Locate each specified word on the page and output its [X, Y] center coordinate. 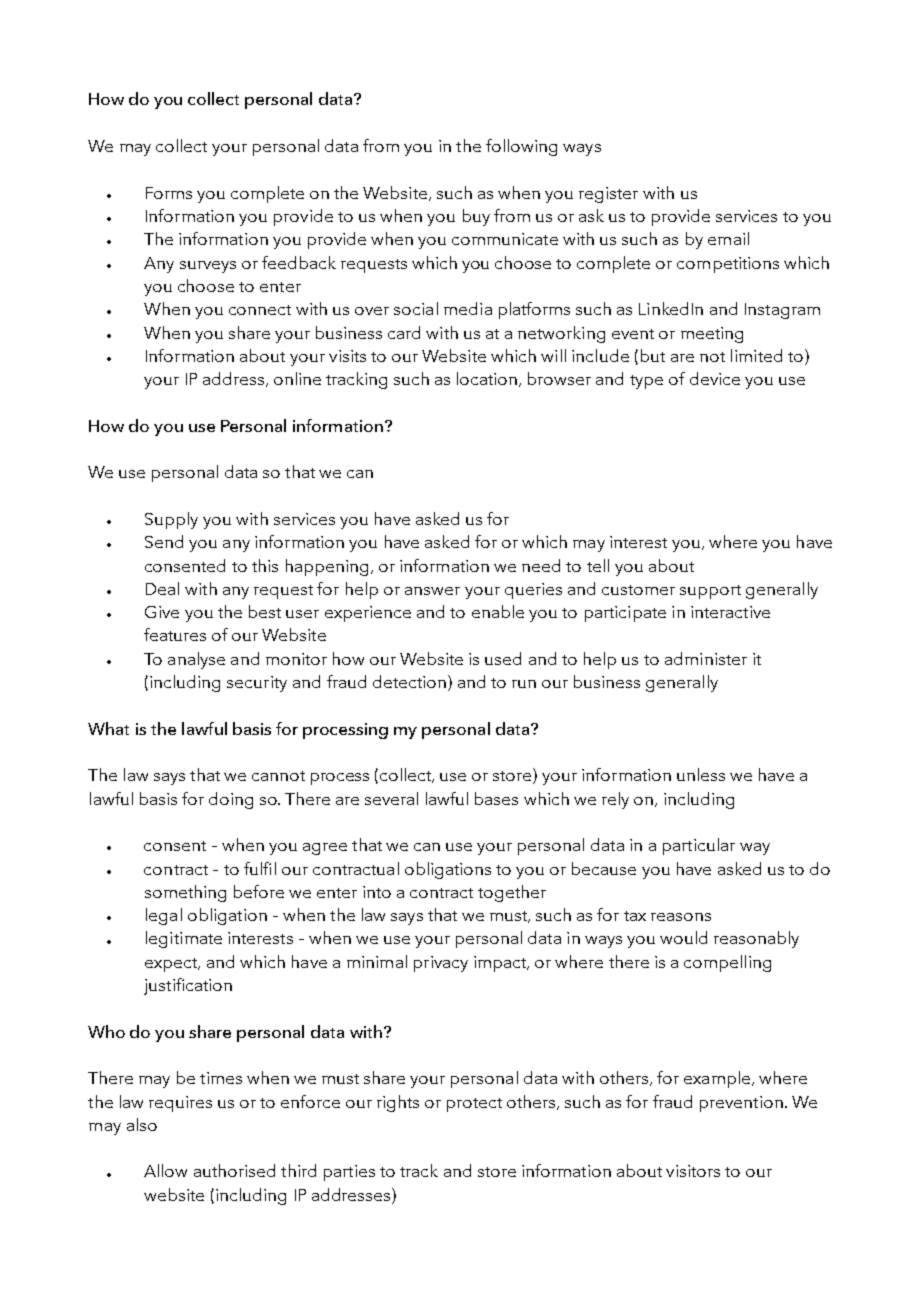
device [715, 378]
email [728, 238]
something [185, 893]
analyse [196, 660]
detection [409, 681]
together [512, 893]
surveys [208, 267]
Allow [165, 1170]
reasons [681, 917]
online [297, 378]
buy [476, 217]
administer [706, 658]
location [488, 379]
